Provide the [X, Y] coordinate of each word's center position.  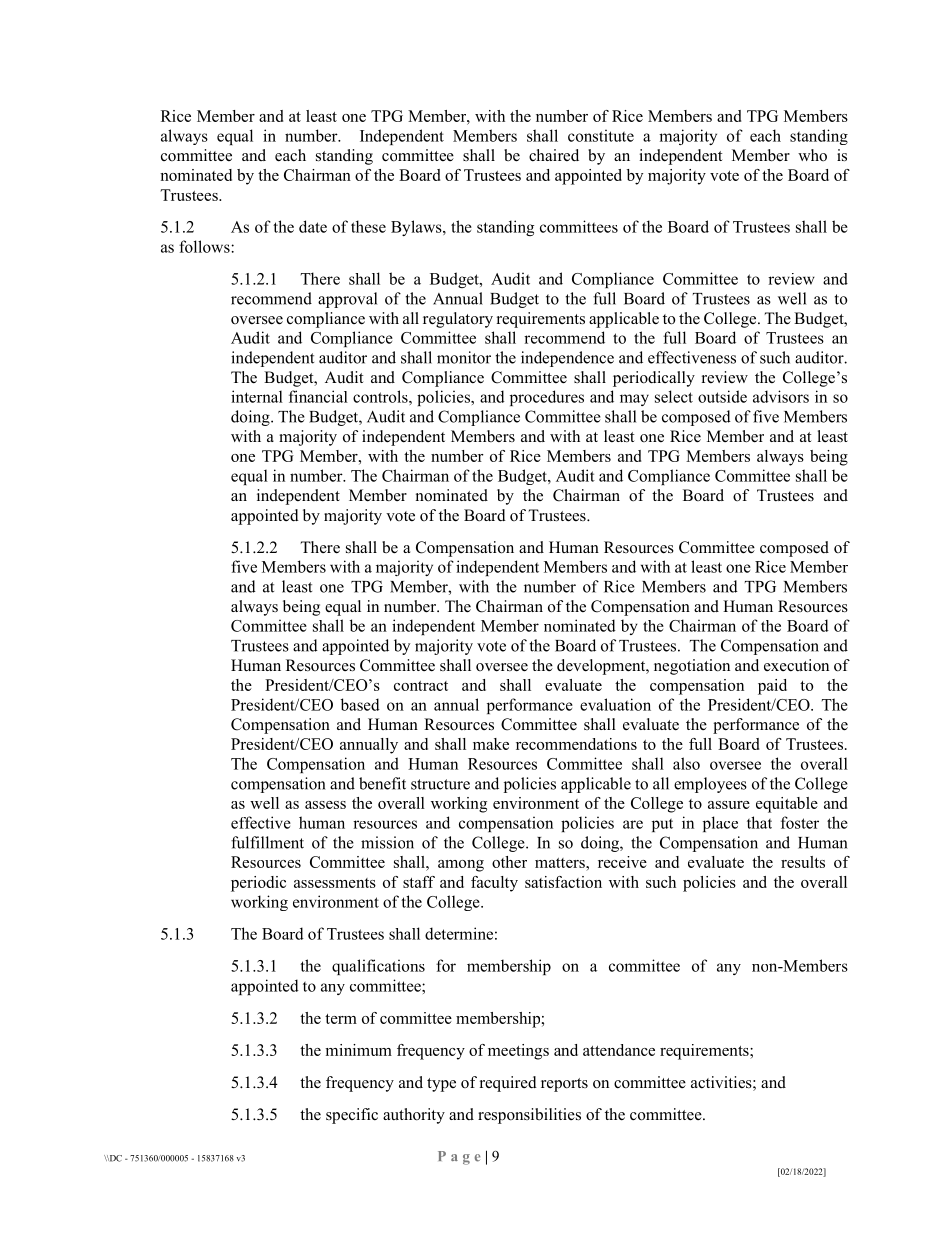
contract [421, 686]
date [313, 226]
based [360, 704]
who [812, 155]
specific [352, 1116]
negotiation [692, 667]
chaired [554, 155]
